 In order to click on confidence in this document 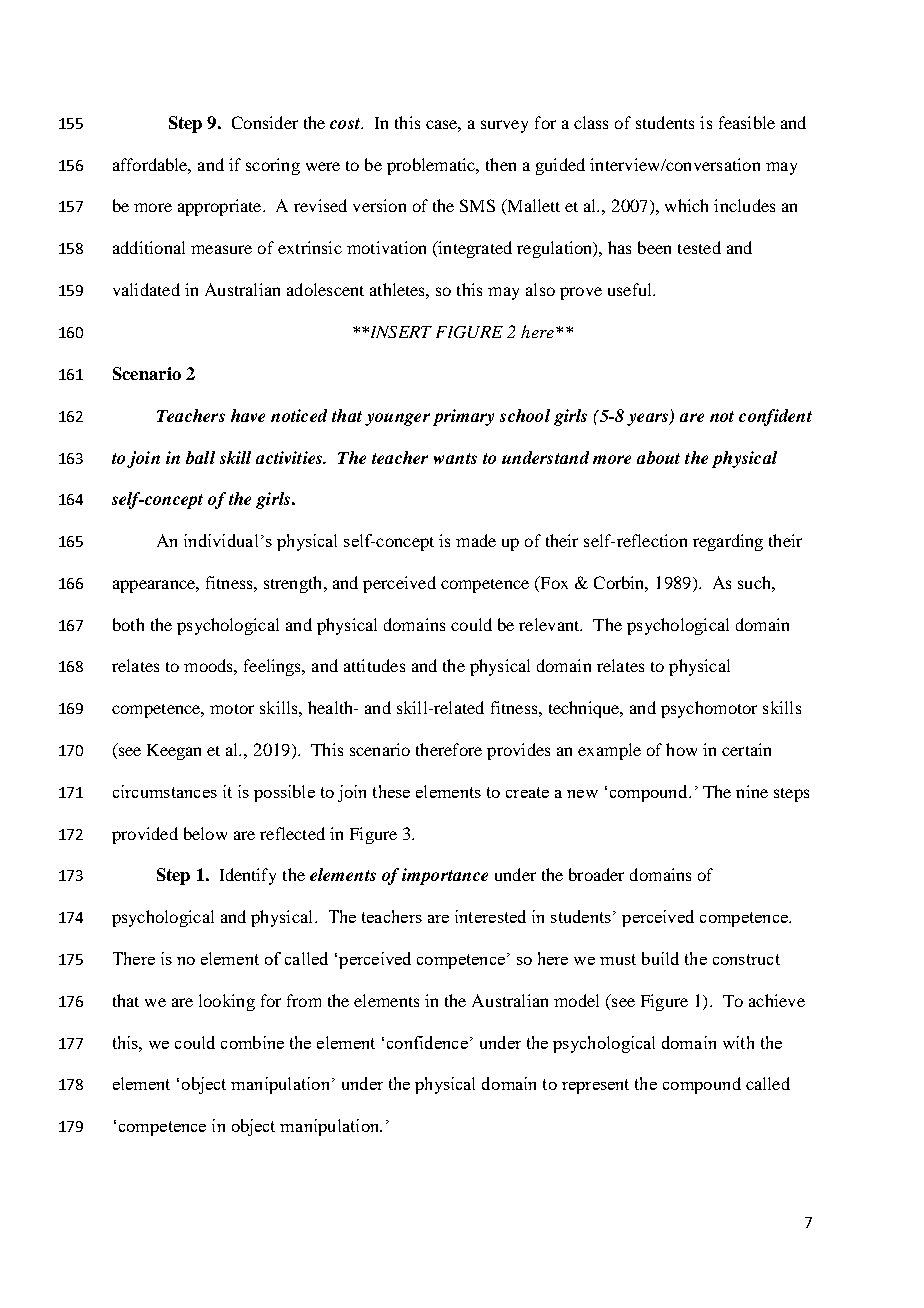, I will do `click(427, 1042)`.
